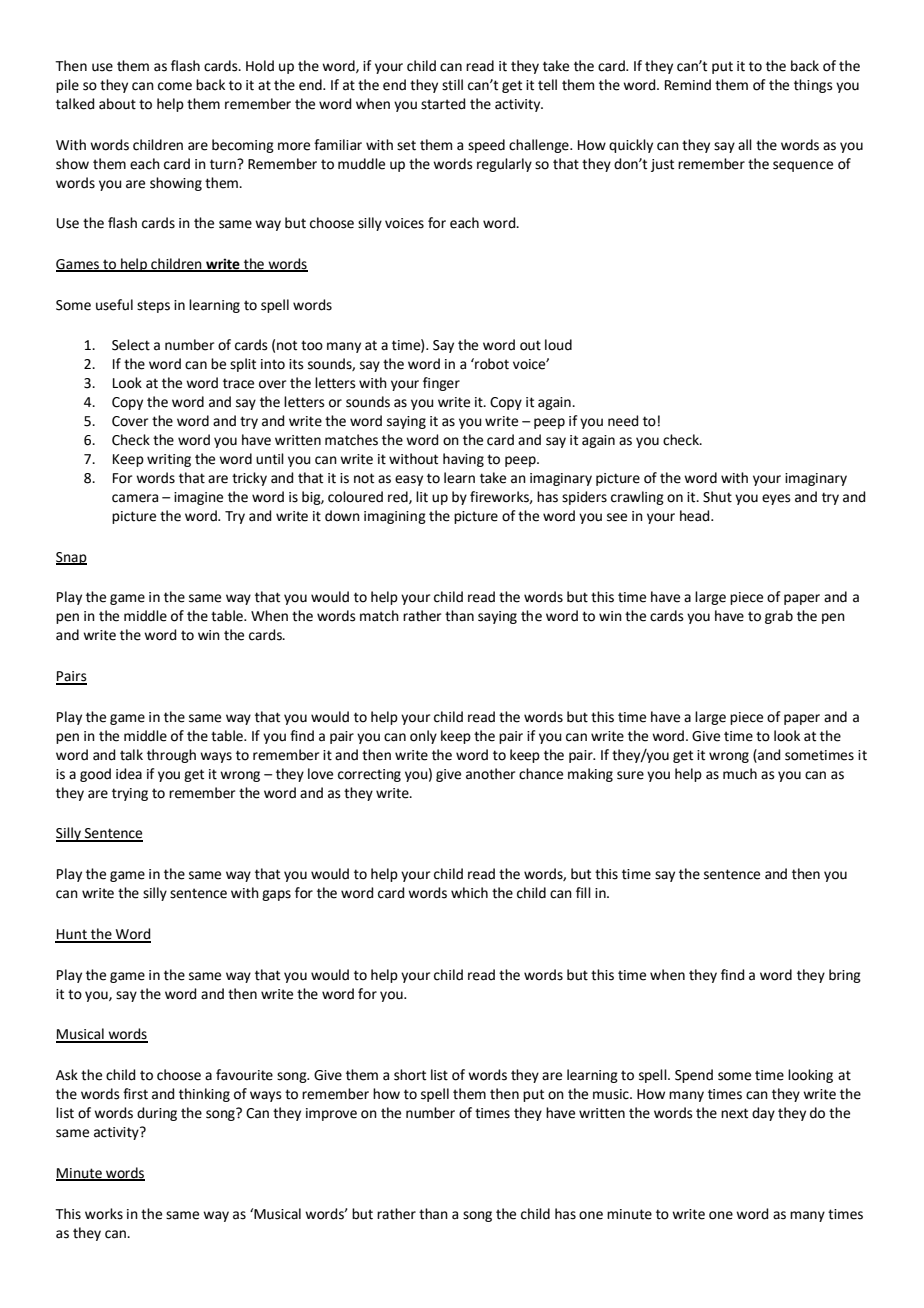  Describe the element at coordinates (623, 421) in the screenshot. I see `need` at that location.
